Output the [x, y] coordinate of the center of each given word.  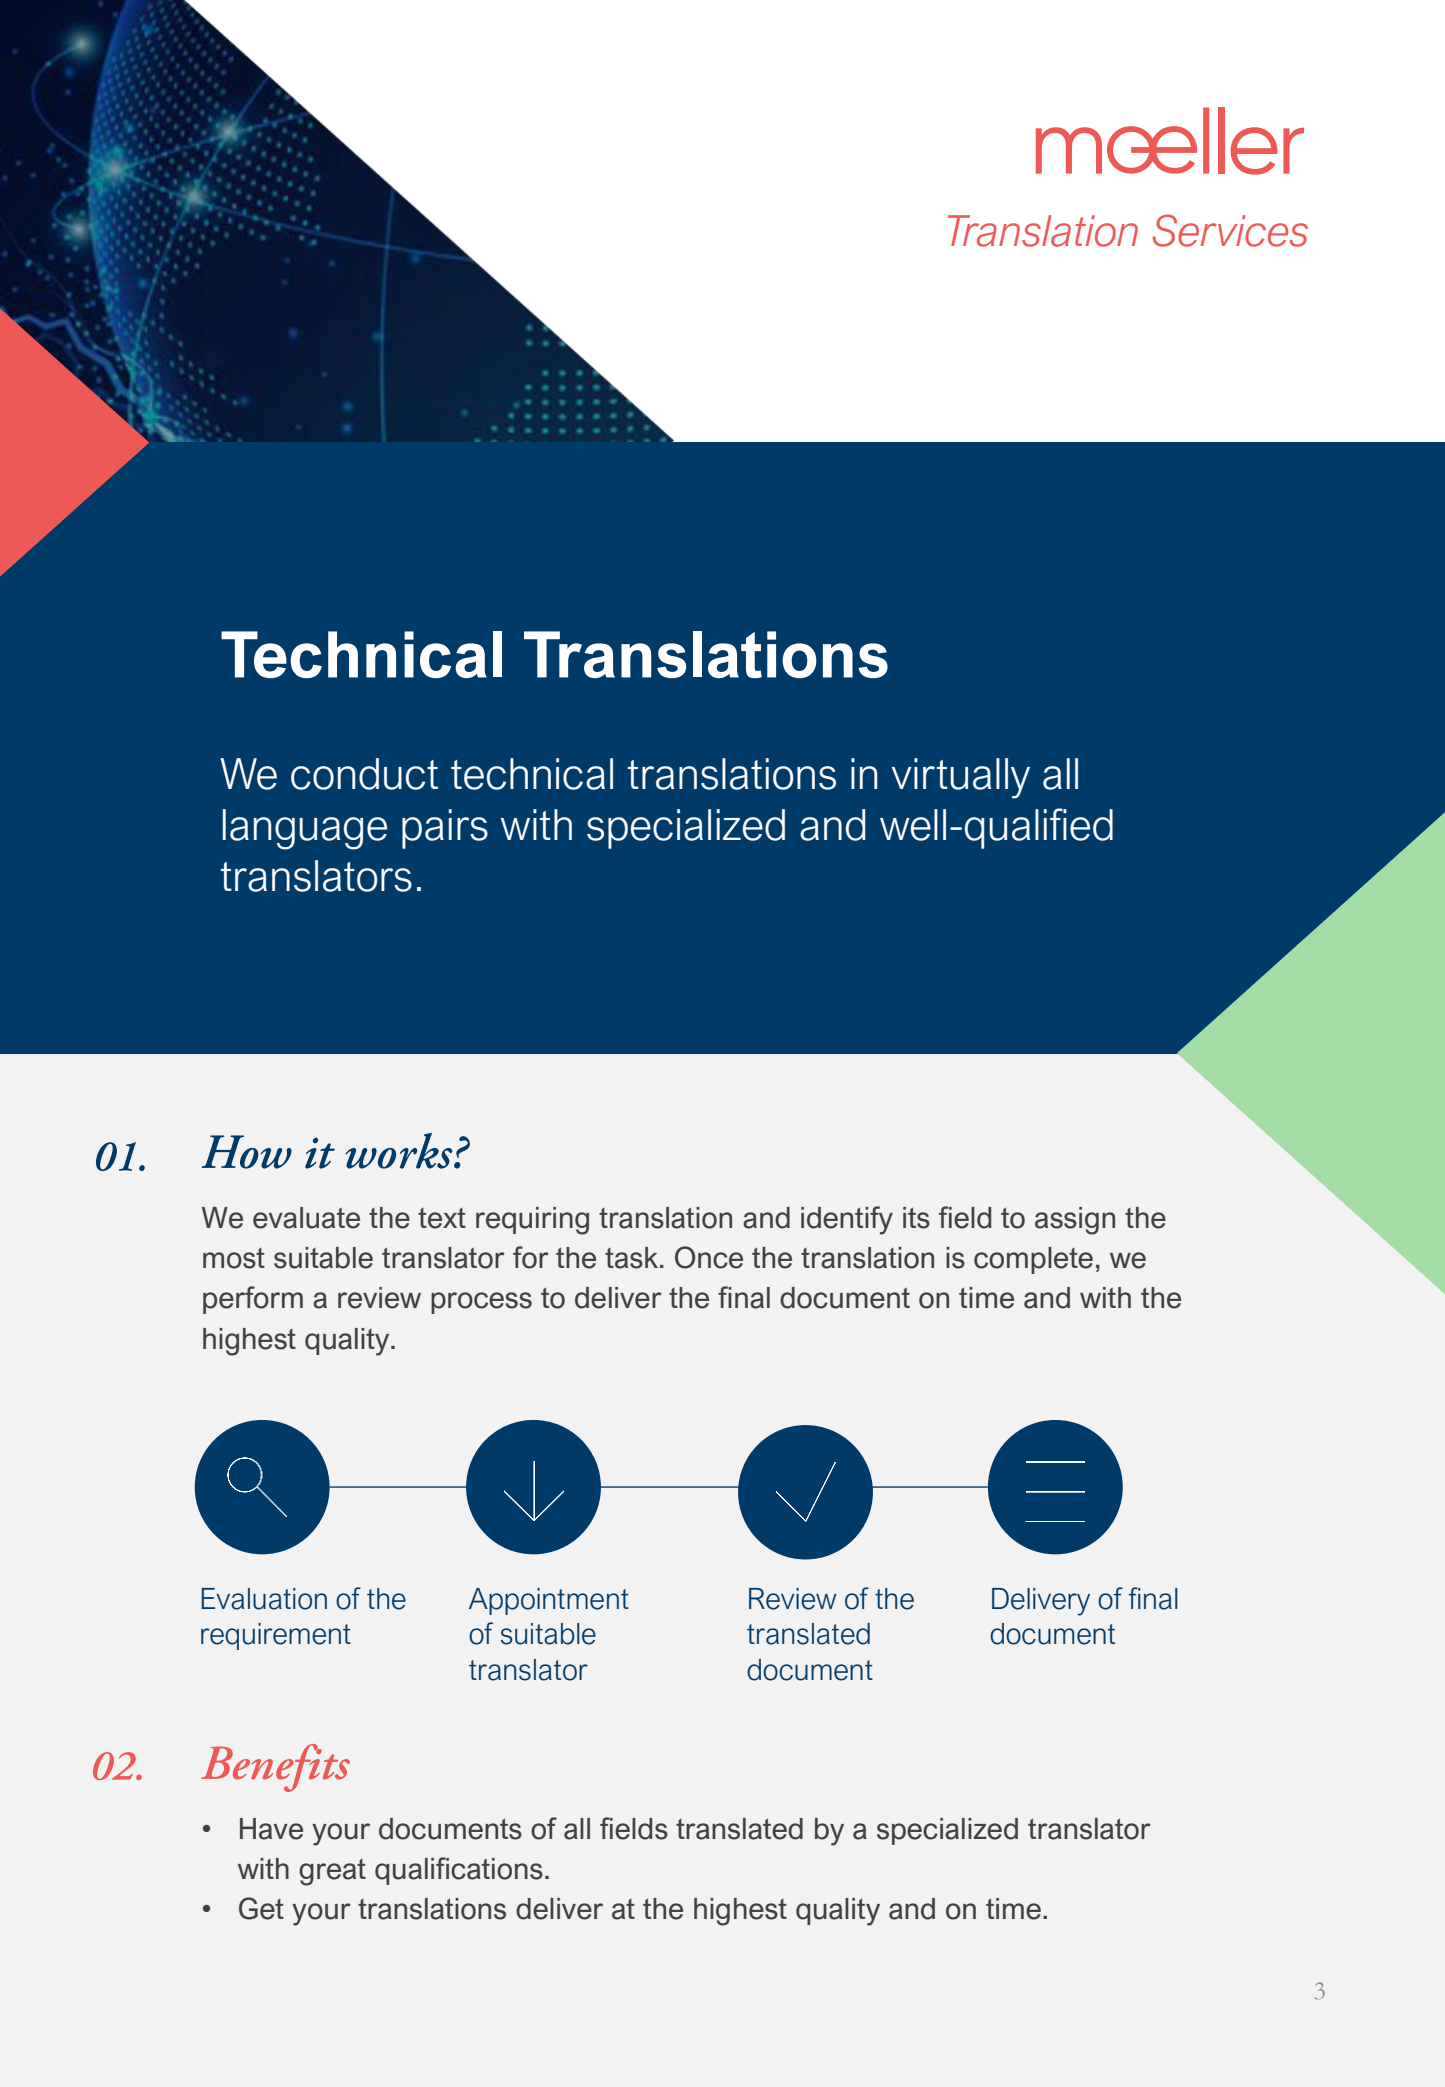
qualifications [459, 1871]
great [332, 1872]
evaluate [306, 1218]
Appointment [549, 1601]
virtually [961, 778]
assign [1075, 1221]
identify [847, 1220]
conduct [364, 774]
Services [1230, 230]
